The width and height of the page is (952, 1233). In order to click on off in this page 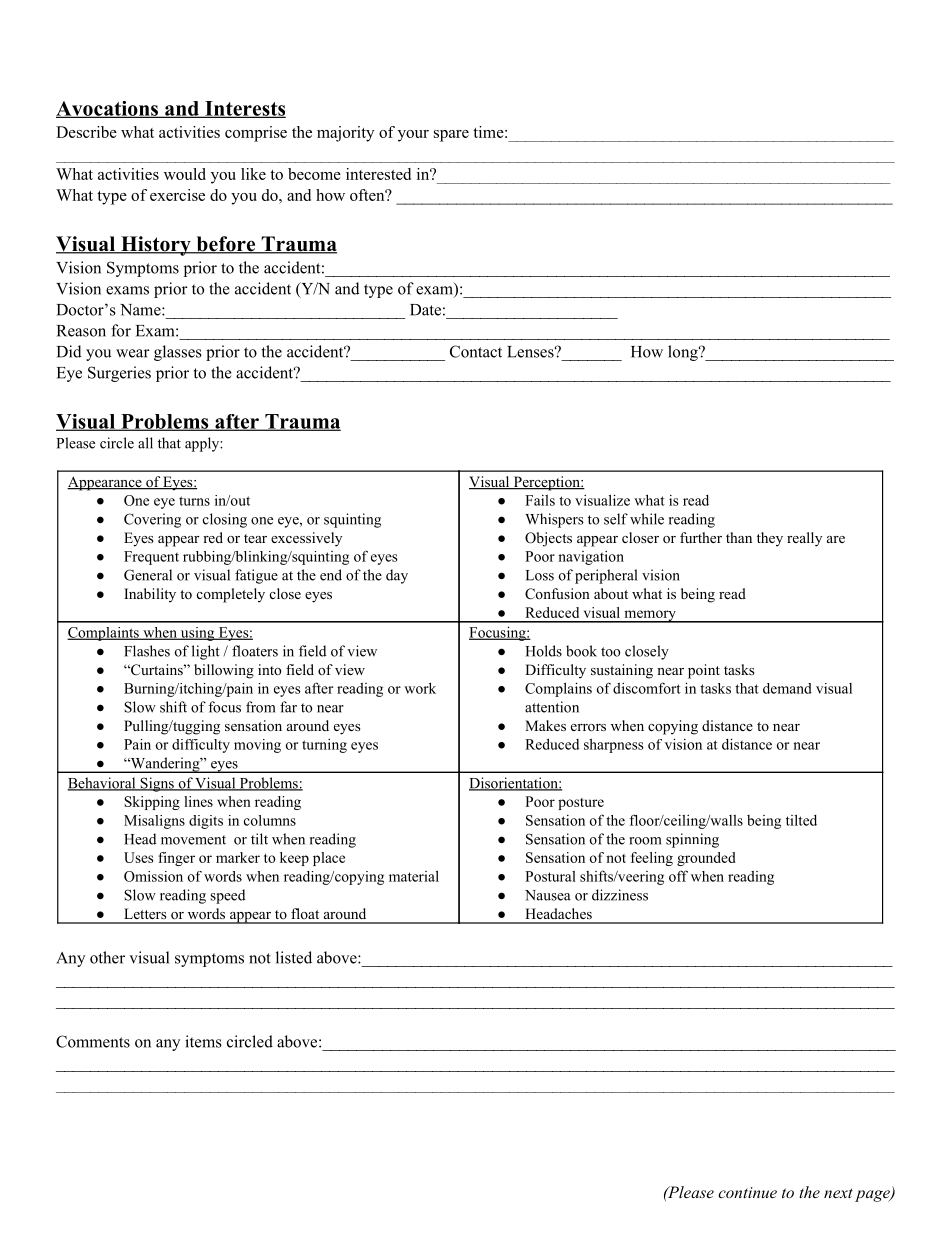, I will do `click(678, 876)`.
